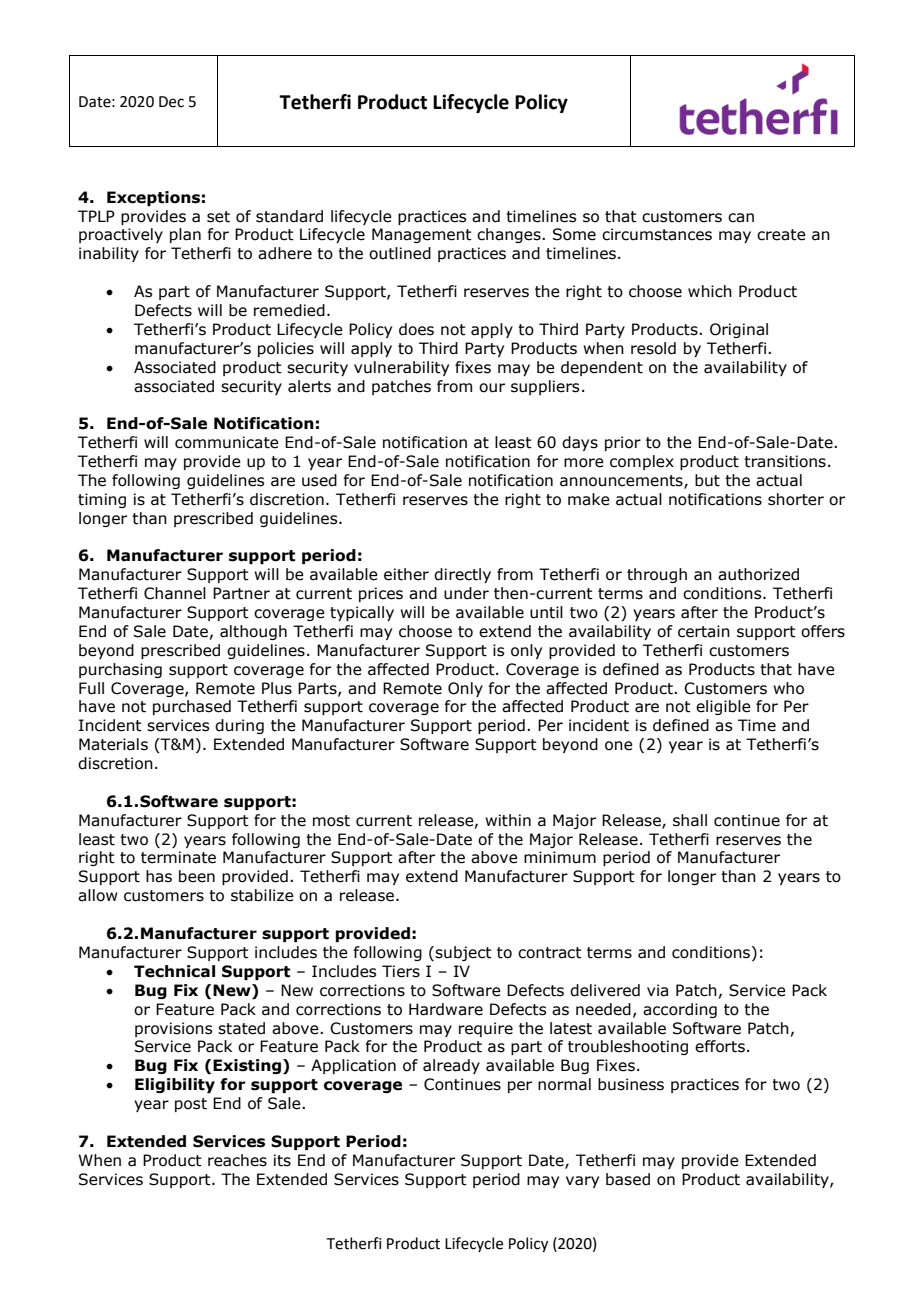  I want to click on certain, so click(704, 631).
